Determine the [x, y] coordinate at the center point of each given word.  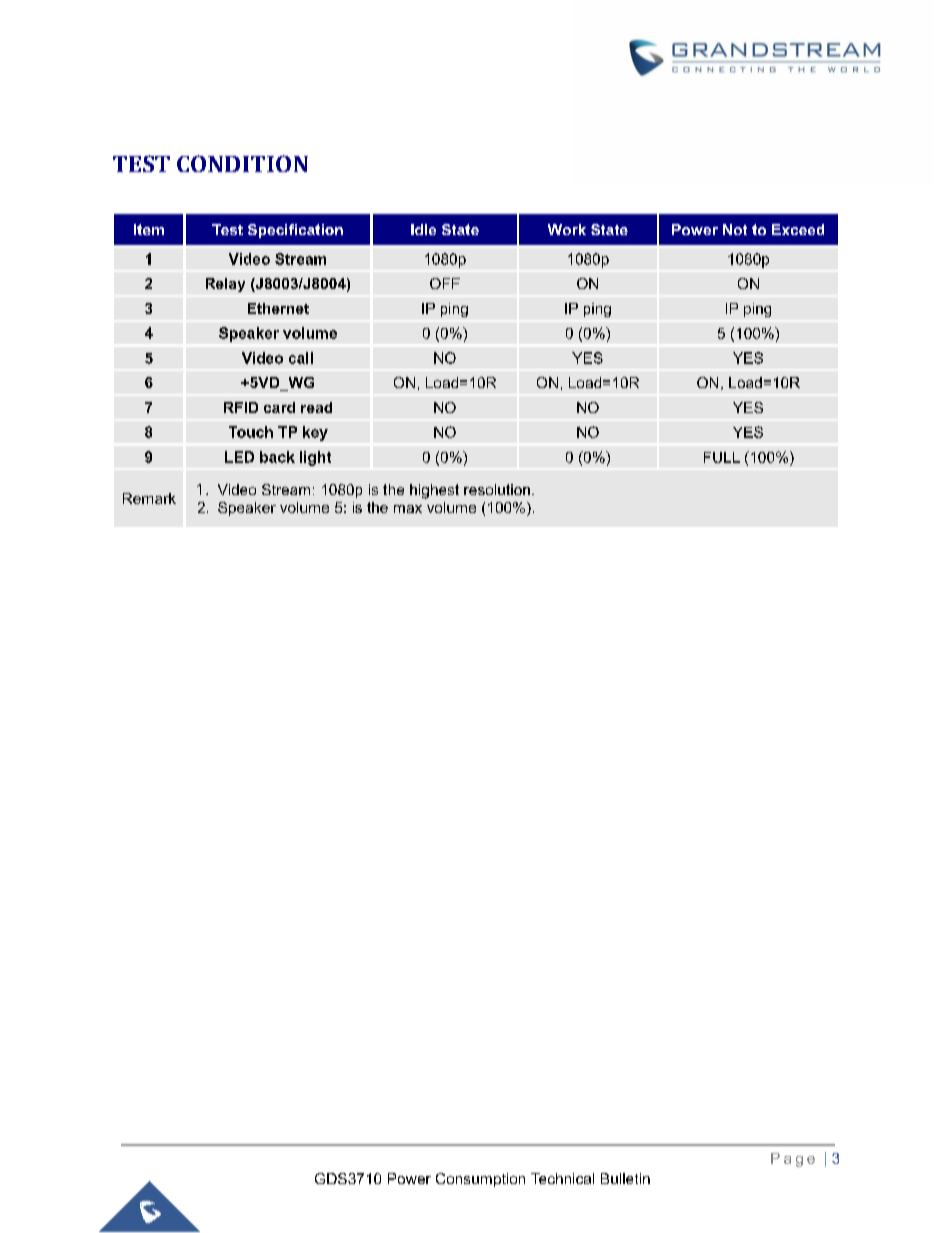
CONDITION [242, 163]
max [408, 509]
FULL [722, 457]
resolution [497, 489]
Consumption [480, 1180]
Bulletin [625, 1178]
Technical [562, 1178]
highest [434, 491]
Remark [149, 498]
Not [735, 229]
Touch [251, 432]
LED [239, 457]
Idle [423, 229]
